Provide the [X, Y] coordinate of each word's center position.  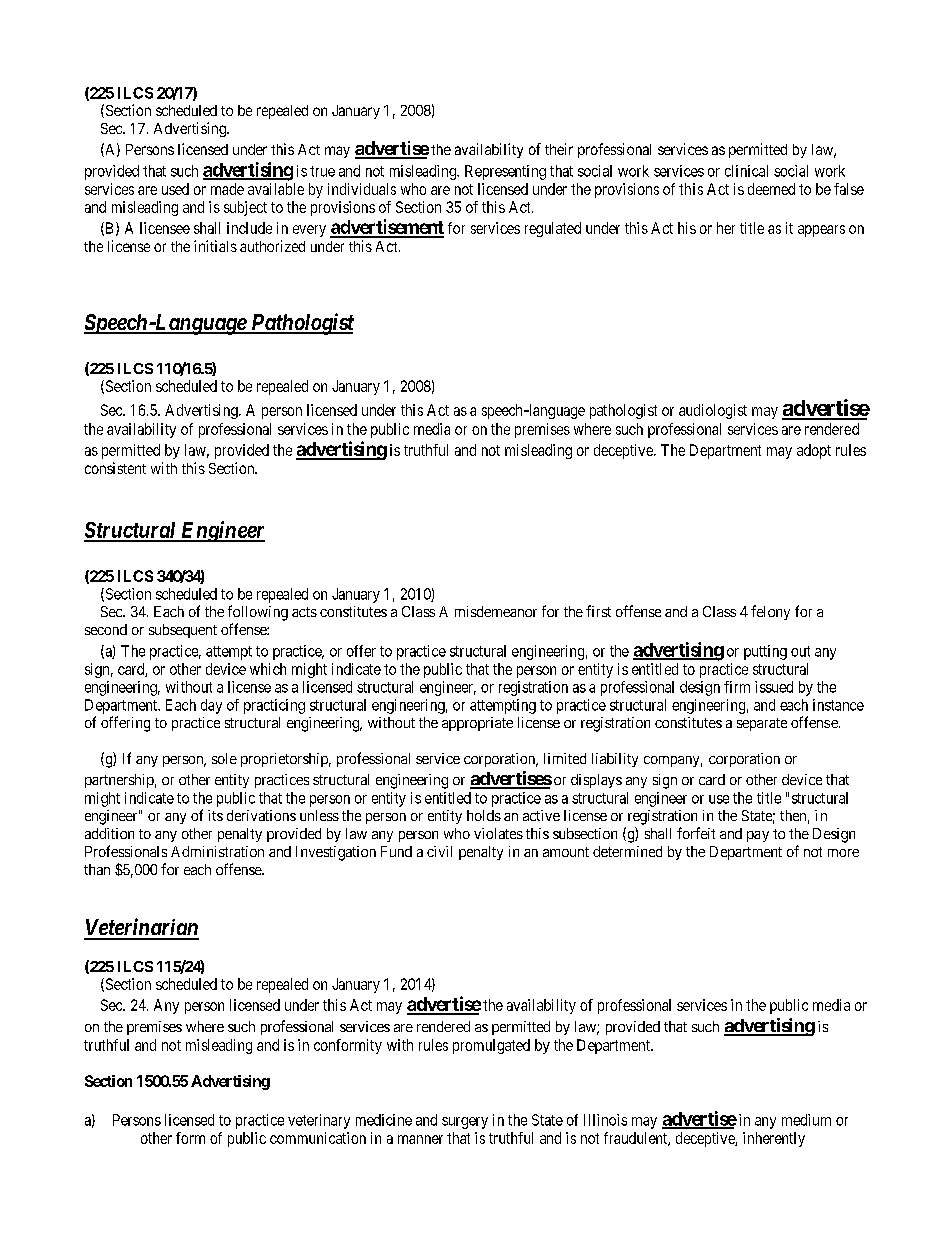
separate [762, 724]
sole [224, 758]
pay [758, 836]
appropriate [477, 724]
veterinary [319, 1121]
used [175, 189]
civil [439, 851]
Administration [217, 851]
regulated [553, 229]
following [258, 613]
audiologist [713, 411]
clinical [746, 171]
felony [770, 612]
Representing [505, 172]
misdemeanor [496, 611]
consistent [115, 468]
